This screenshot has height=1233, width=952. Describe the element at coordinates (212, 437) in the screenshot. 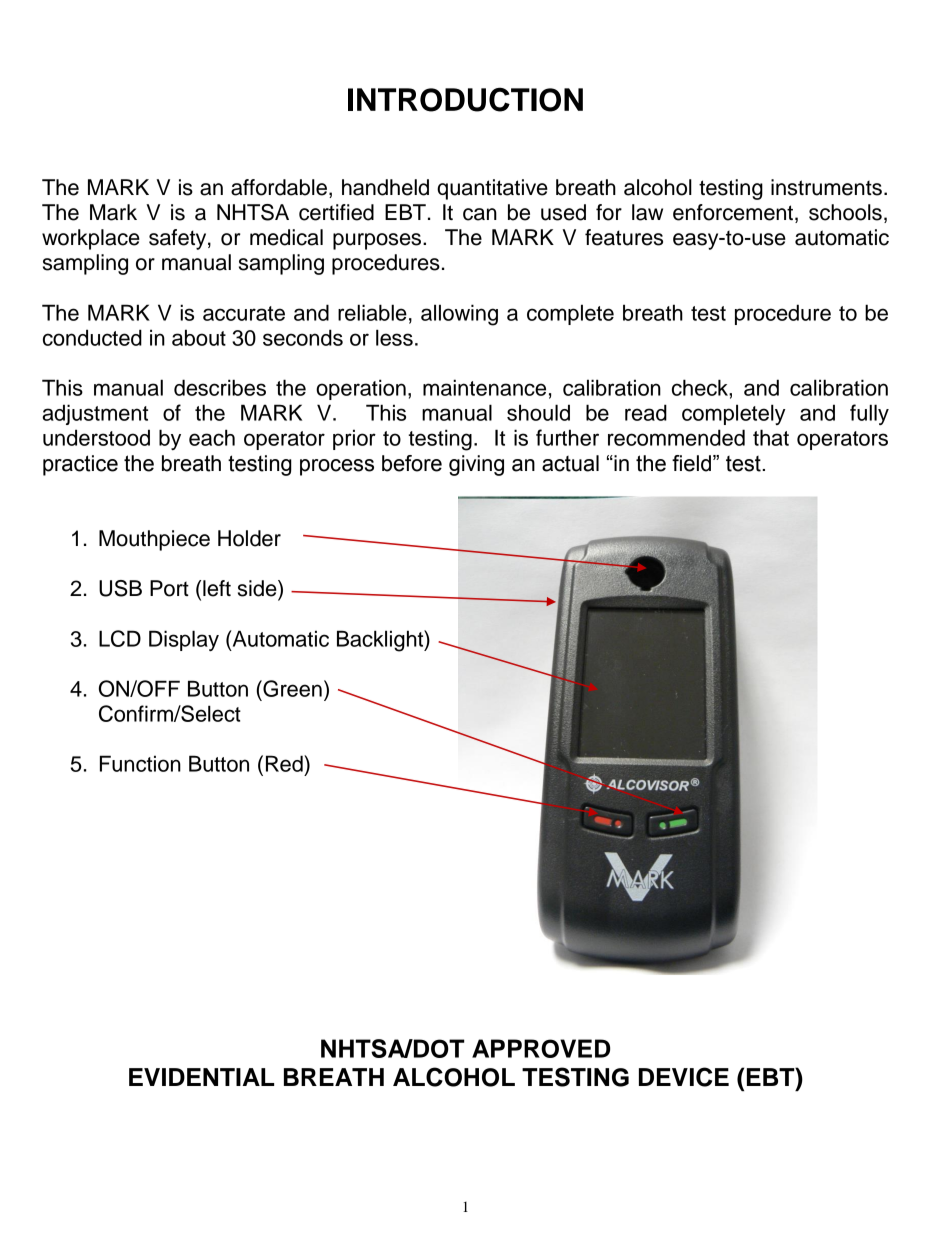

I see `each` at that location.
